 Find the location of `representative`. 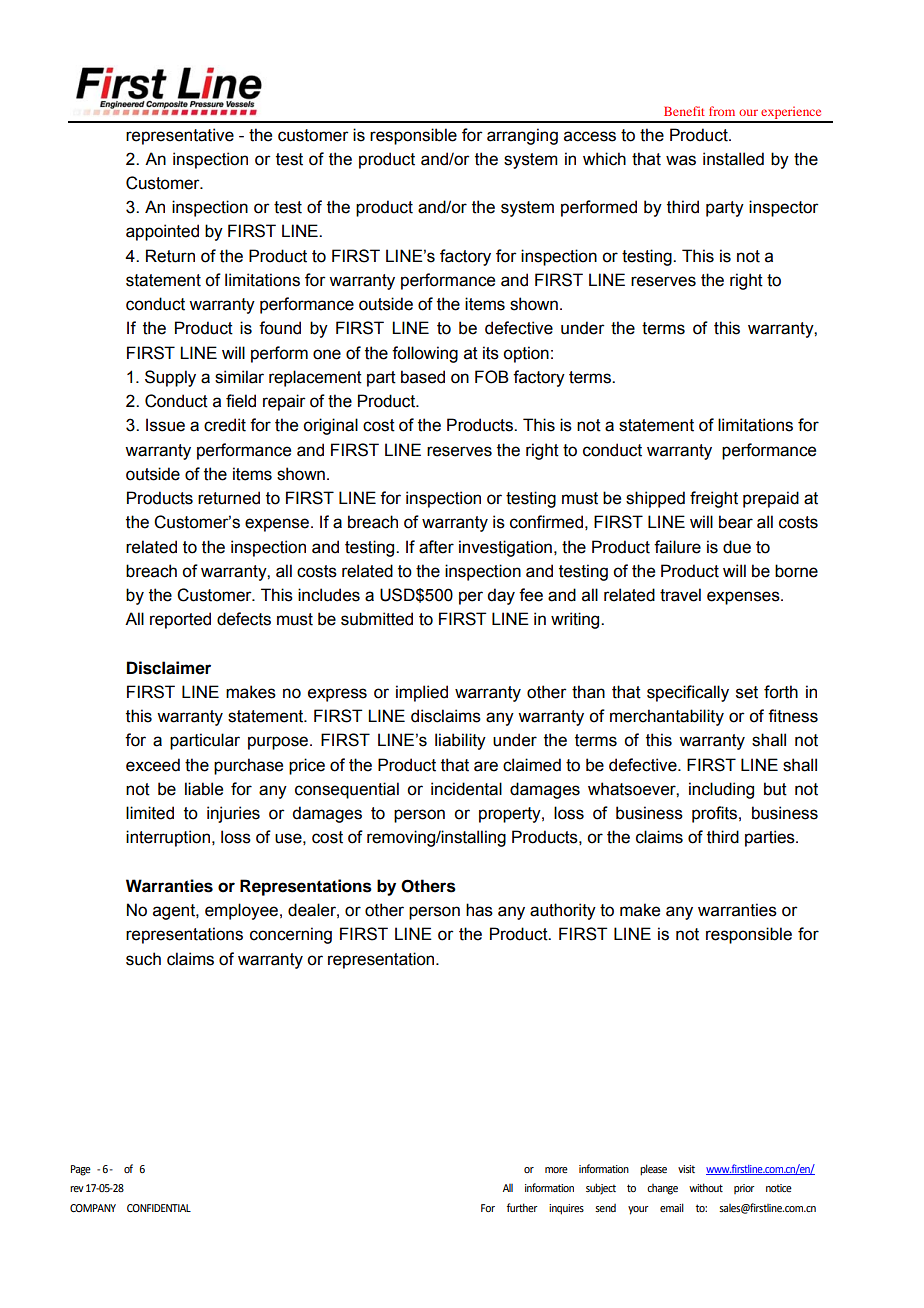

representative is located at coordinates (180, 136).
